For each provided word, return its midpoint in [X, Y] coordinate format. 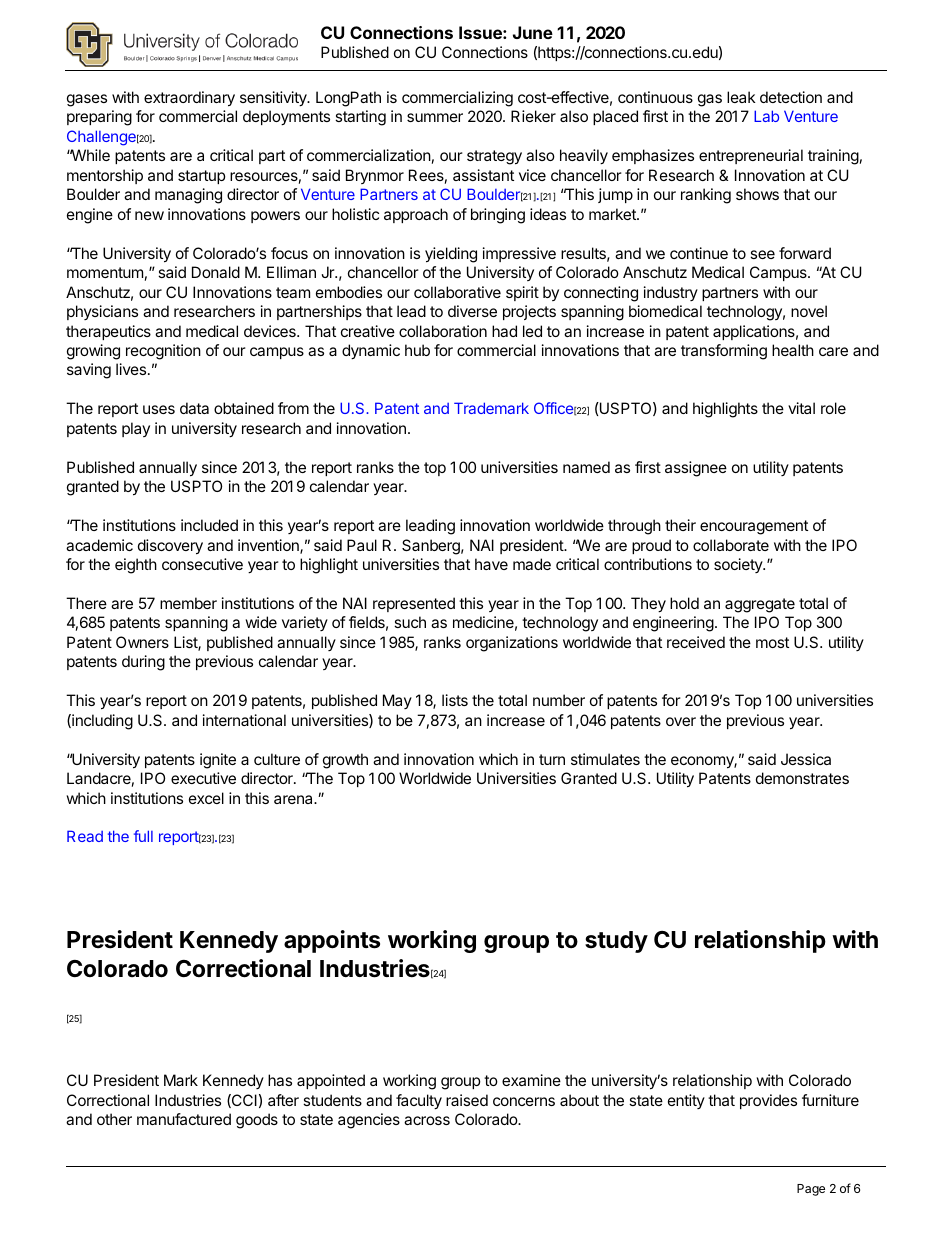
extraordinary [189, 99]
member [188, 603]
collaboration [443, 331]
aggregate [760, 605]
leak [741, 97]
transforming [724, 352]
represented [414, 604]
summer [435, 117]
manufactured [184, 1119]
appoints [332, 941]
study [616, 942]
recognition [163, 352]
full [143, 836]
